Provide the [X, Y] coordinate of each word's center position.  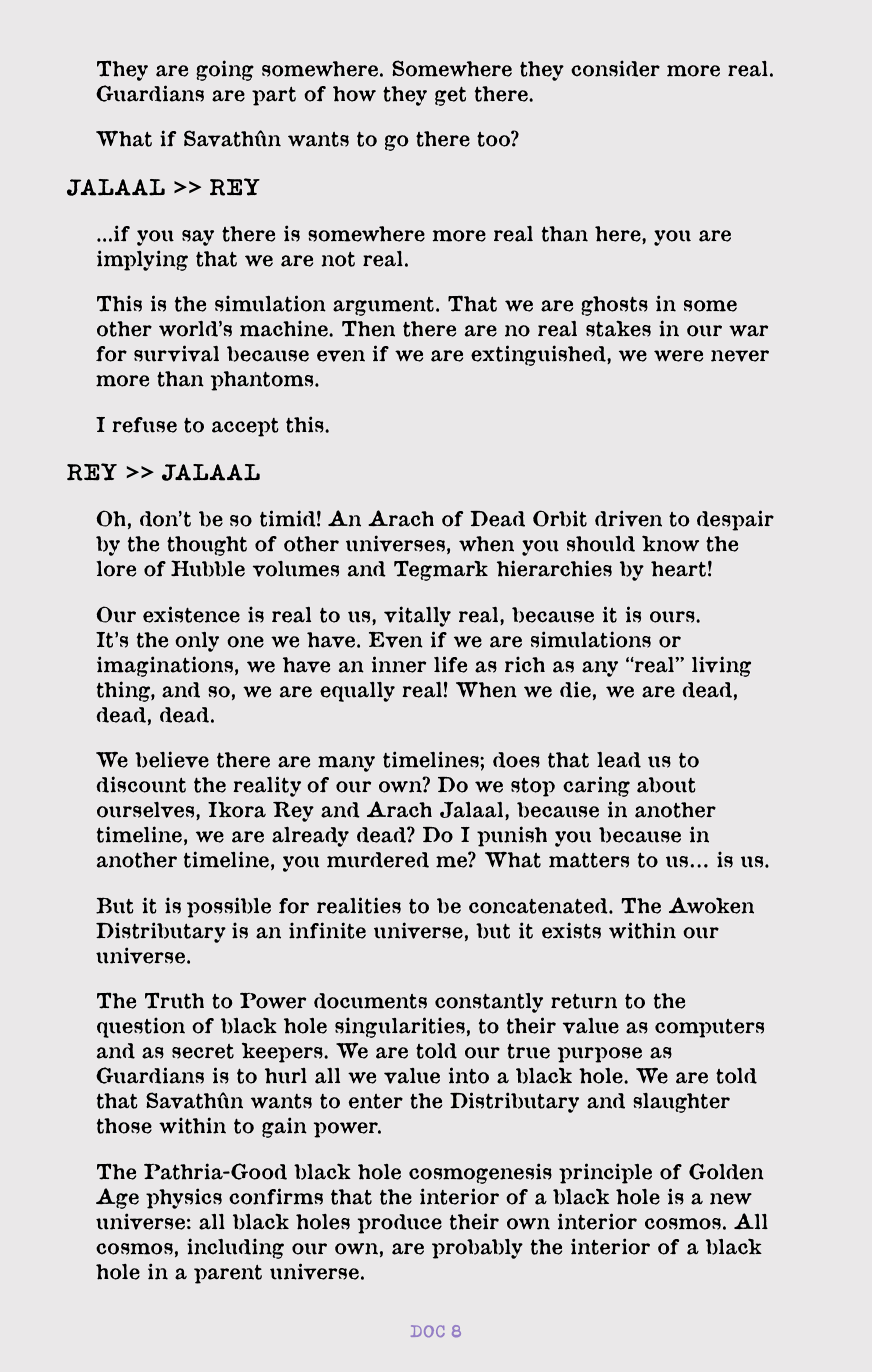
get [450, 96]
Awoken [711, 905]
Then [368, 329]
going [225, 70]
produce [400, 1224]
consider [615, 68]
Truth [174, 1001]
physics [184, 1198]
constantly [489, 1003]
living [721, 666]
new [731, 1199]
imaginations [165, 666]
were [678, 356]
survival [176, 353]
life [450, 664]
